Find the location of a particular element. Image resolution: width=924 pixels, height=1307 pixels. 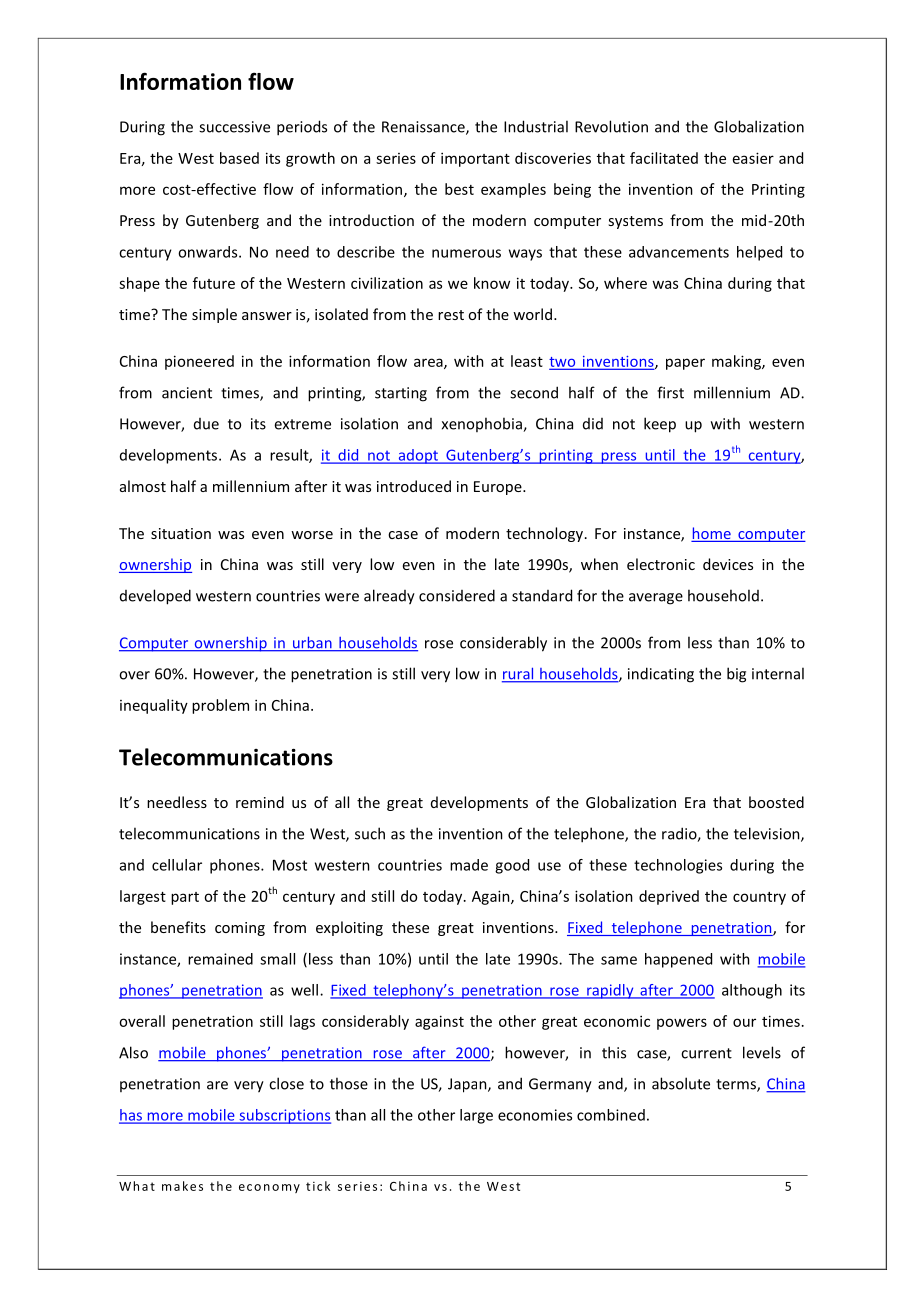

rural is located at coordinates (519, 674).
